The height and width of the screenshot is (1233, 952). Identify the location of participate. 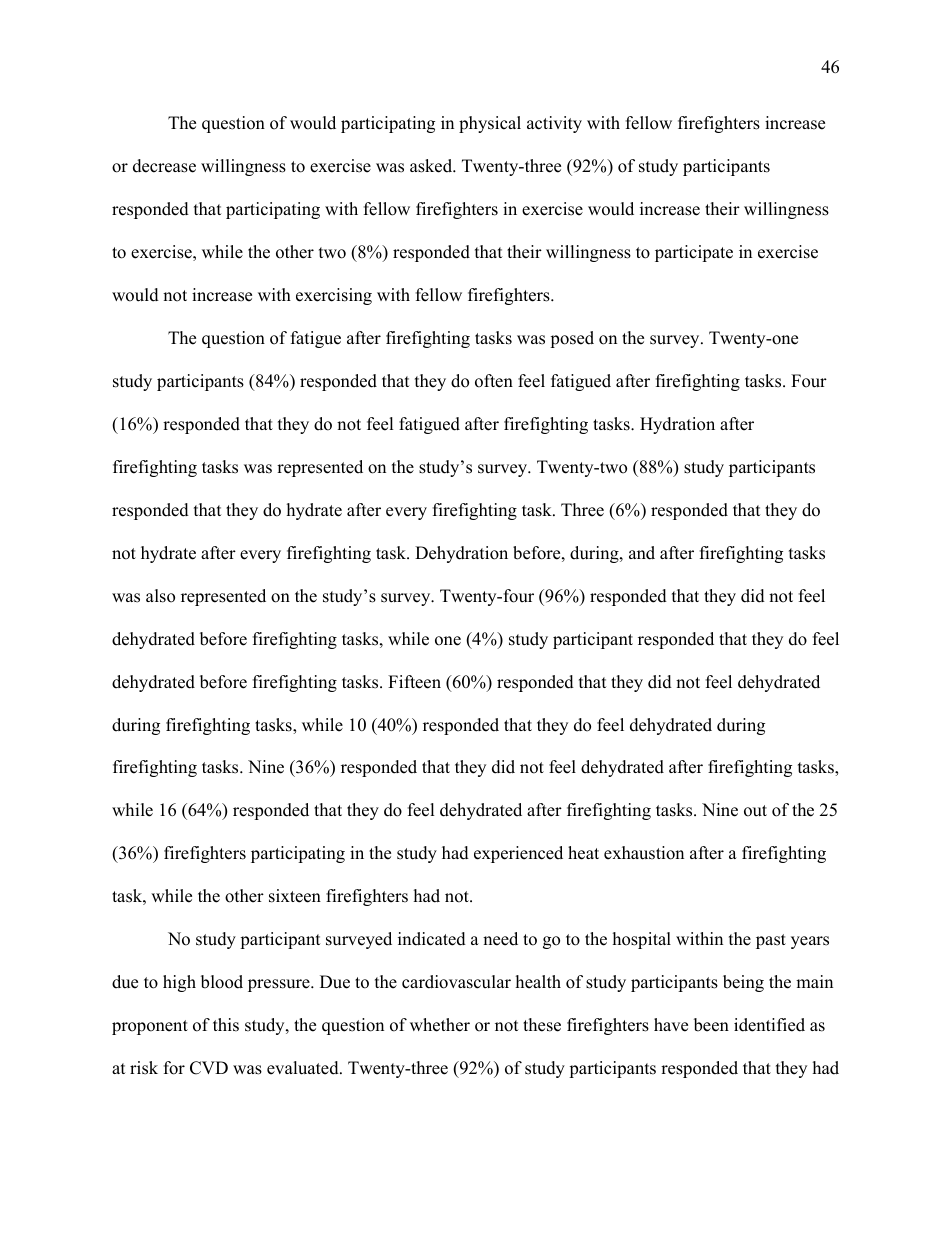
(694, 253).
